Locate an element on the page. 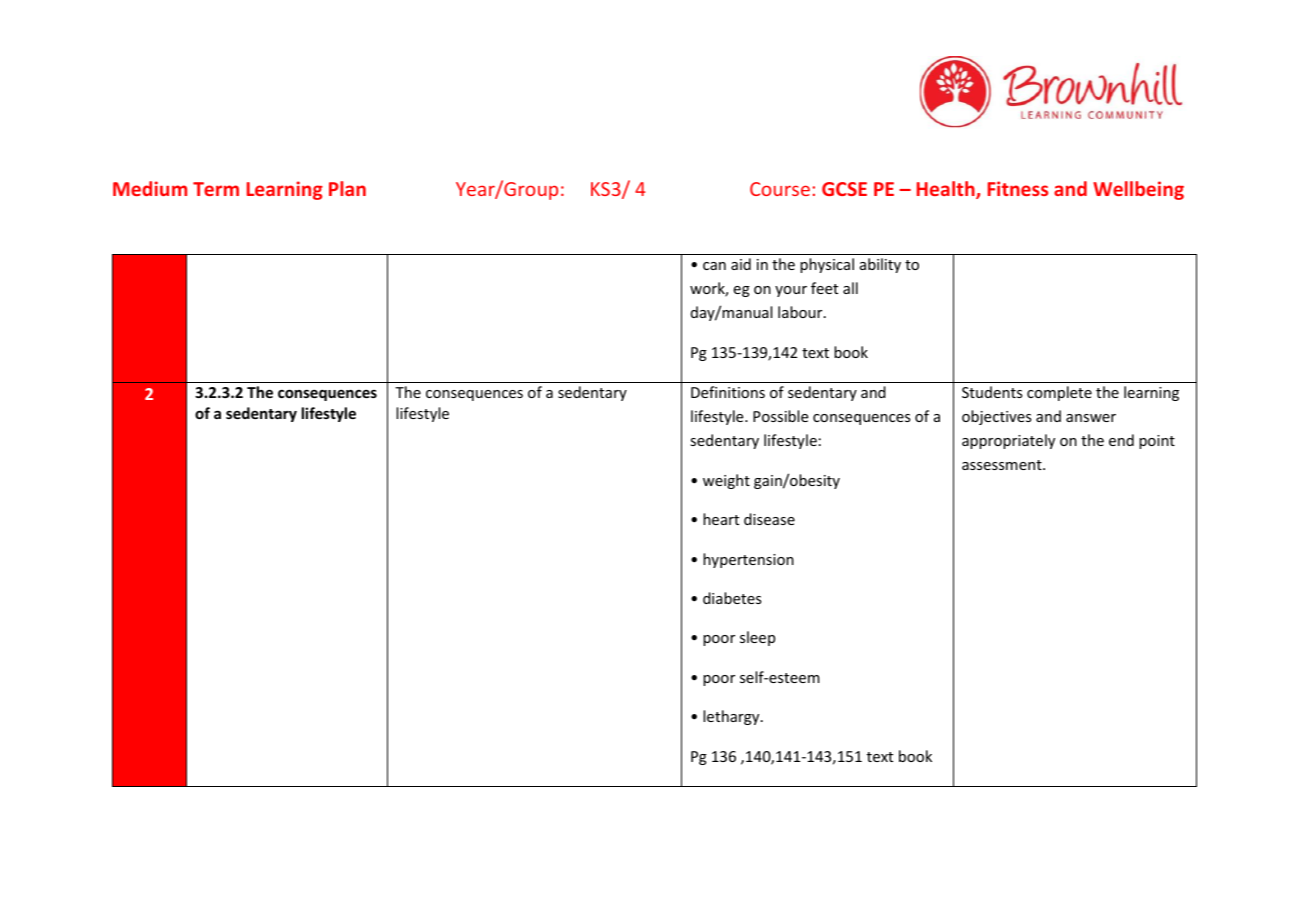 This document has width=1308, height=924. complete is located at coordinates (1059, 393).
